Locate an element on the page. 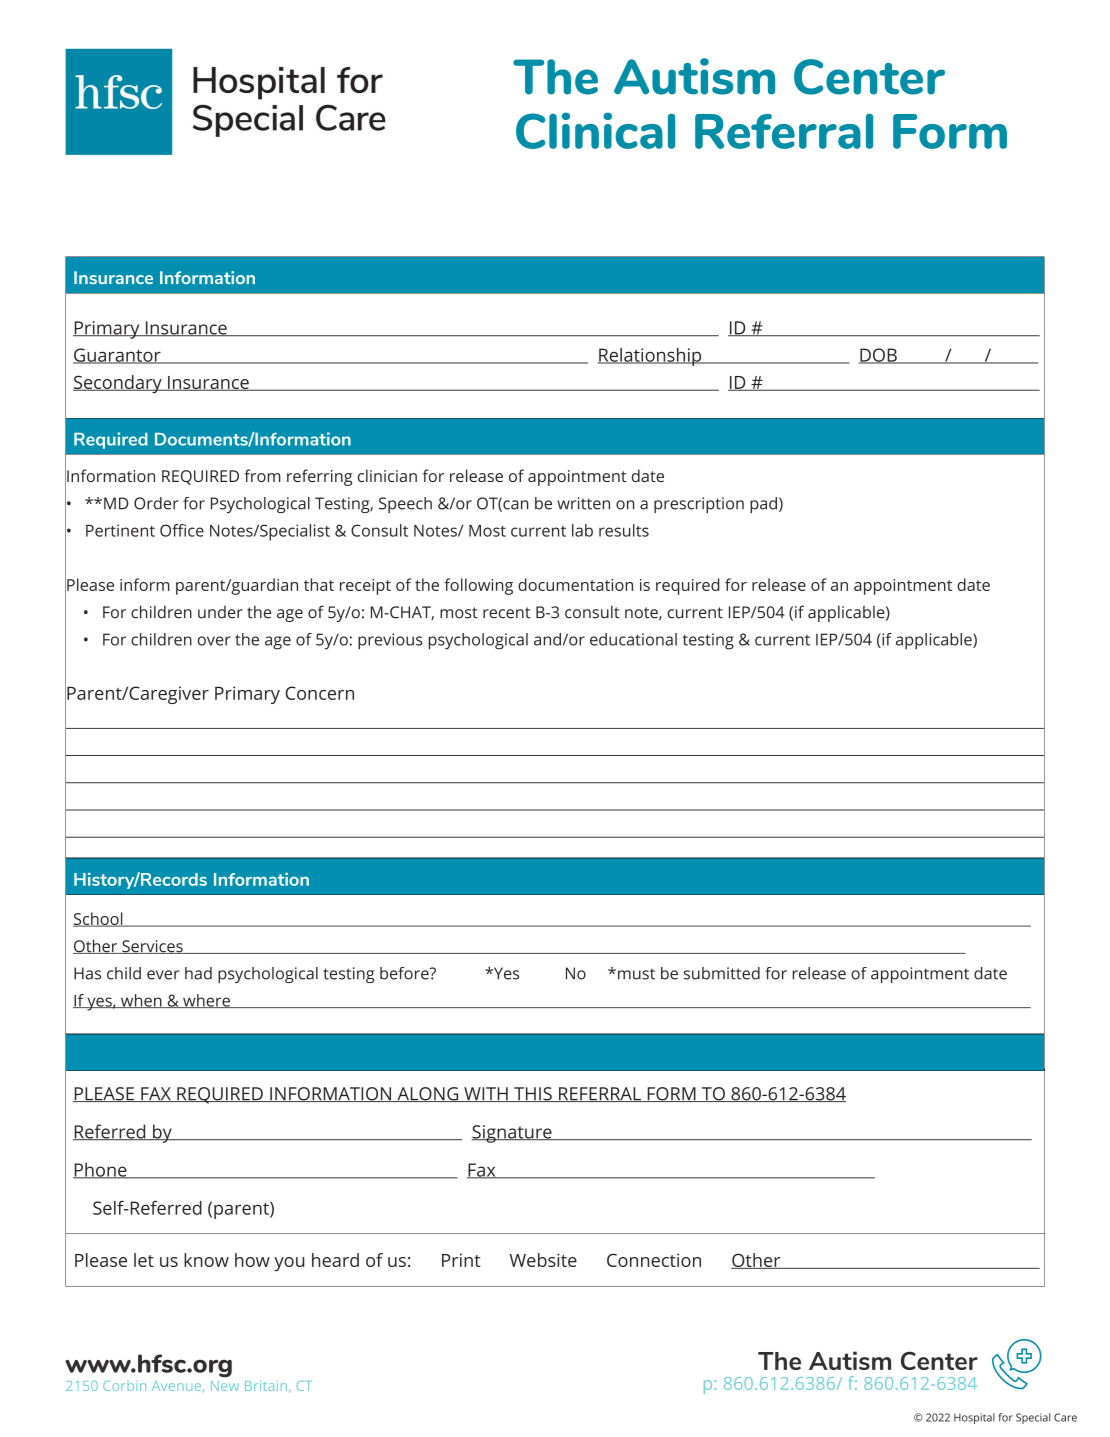 The height and width of the document is (1437, 1110). DOB is located at coordinates (879, 356).
